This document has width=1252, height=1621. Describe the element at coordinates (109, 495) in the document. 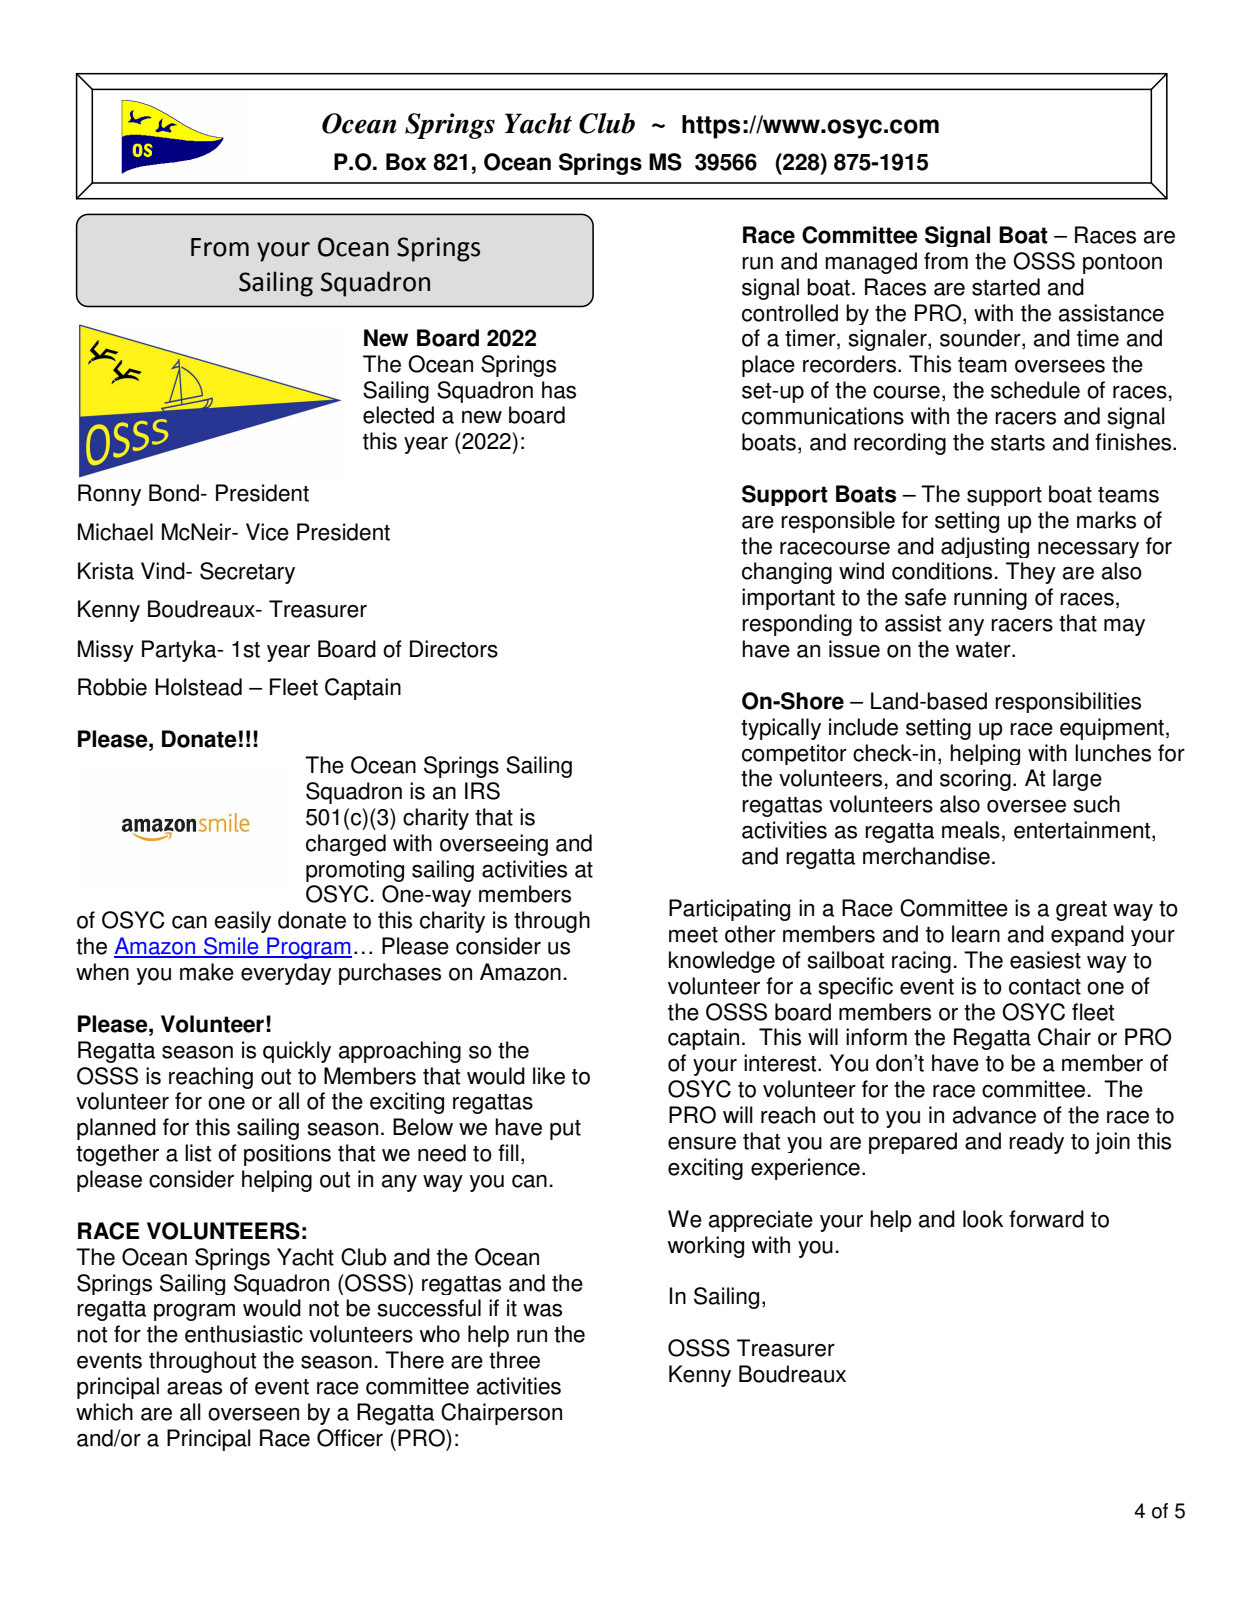

I see `Ronny` at that location.
